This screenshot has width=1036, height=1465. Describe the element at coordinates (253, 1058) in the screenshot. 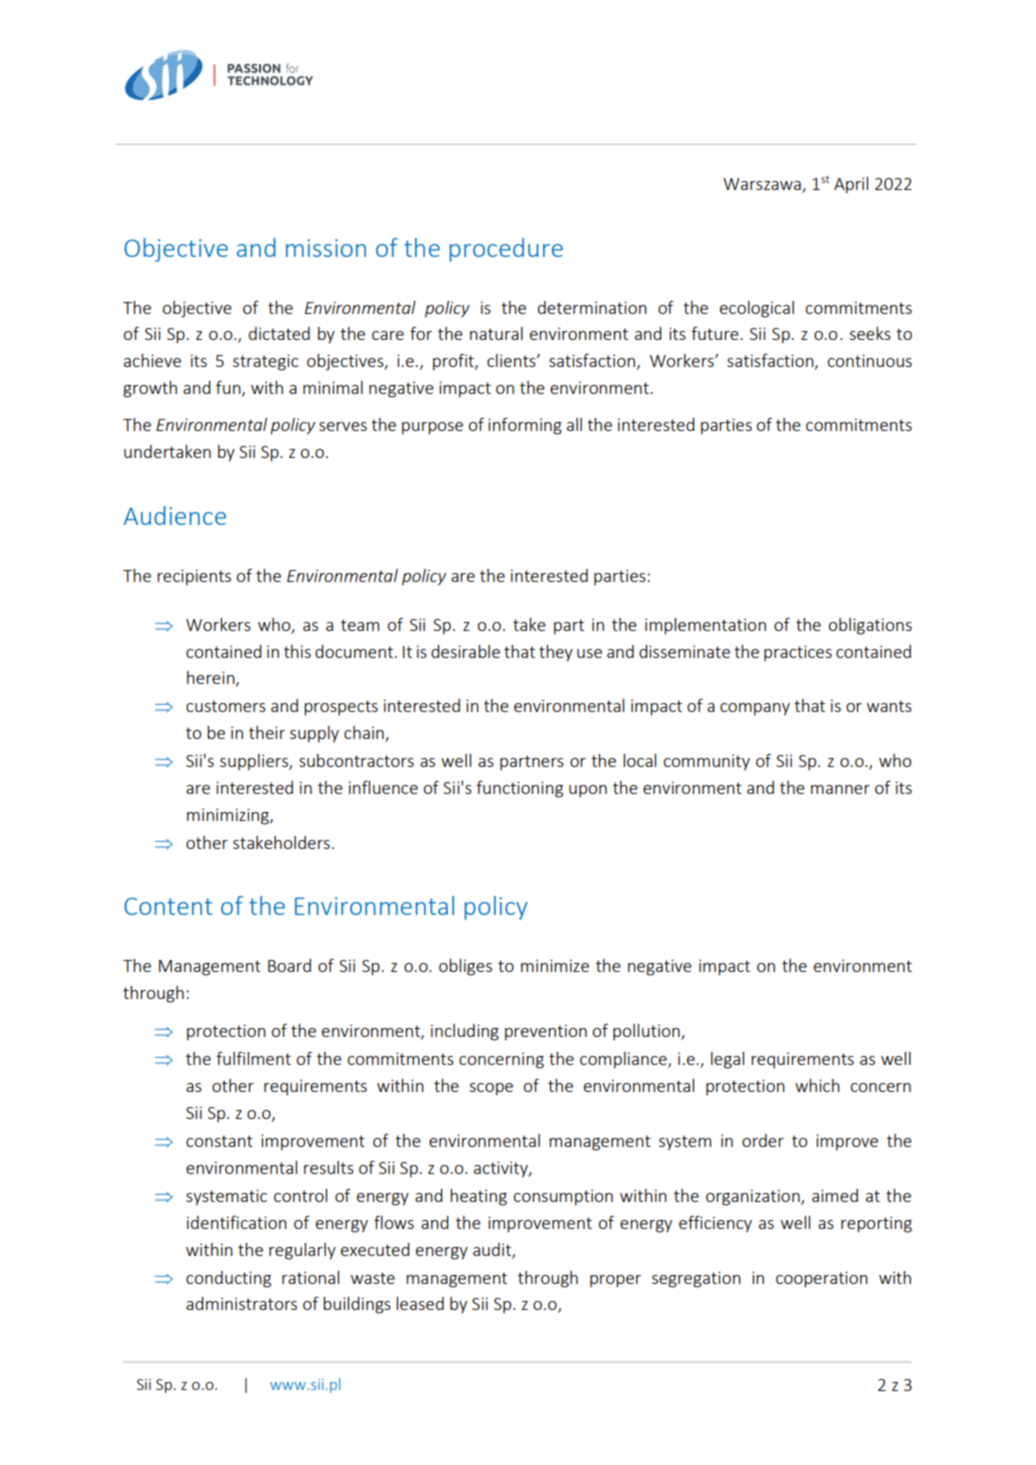

I see `fulfilment` at that location.
